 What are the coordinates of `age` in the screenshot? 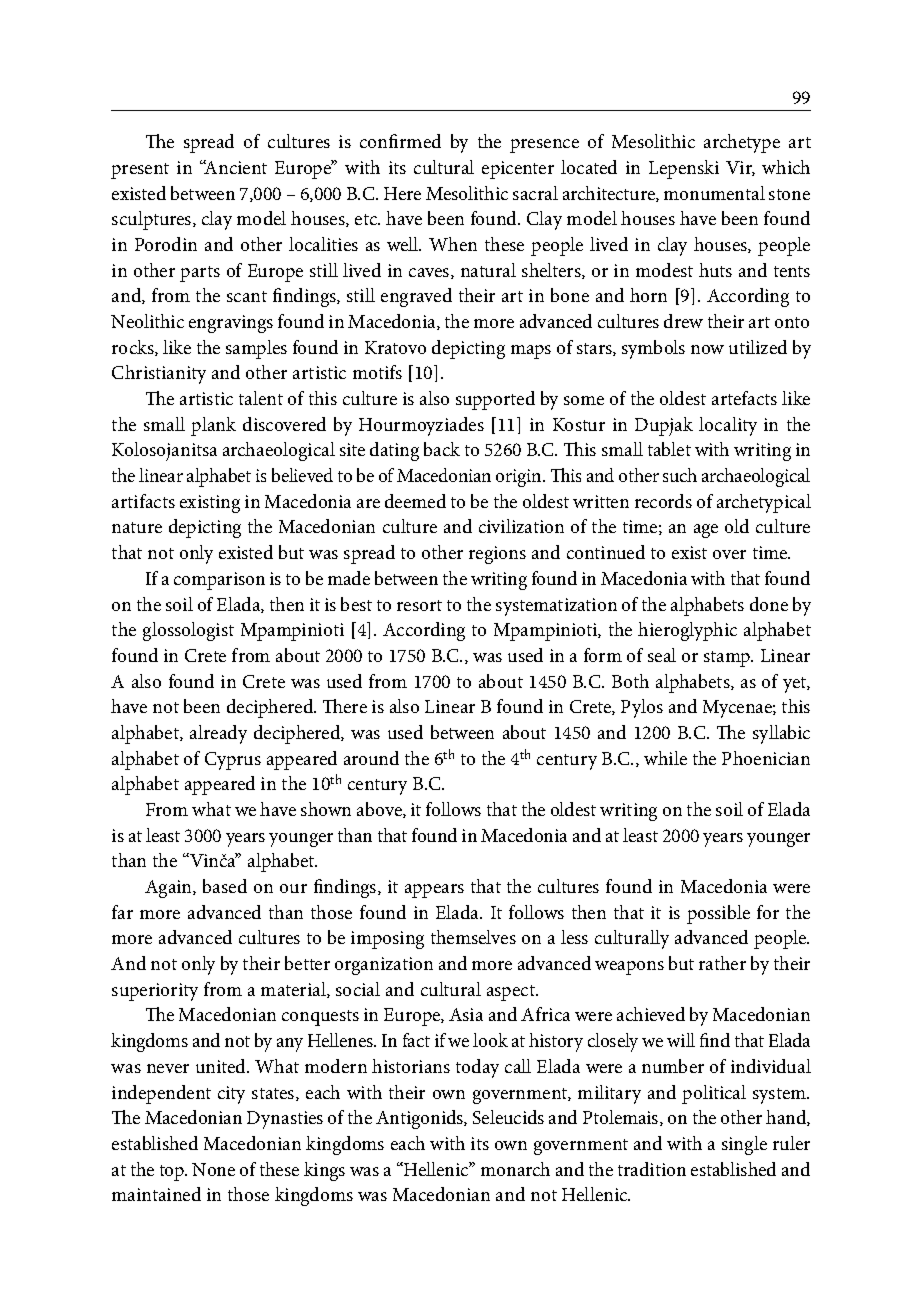 It's located at (706, 531).
